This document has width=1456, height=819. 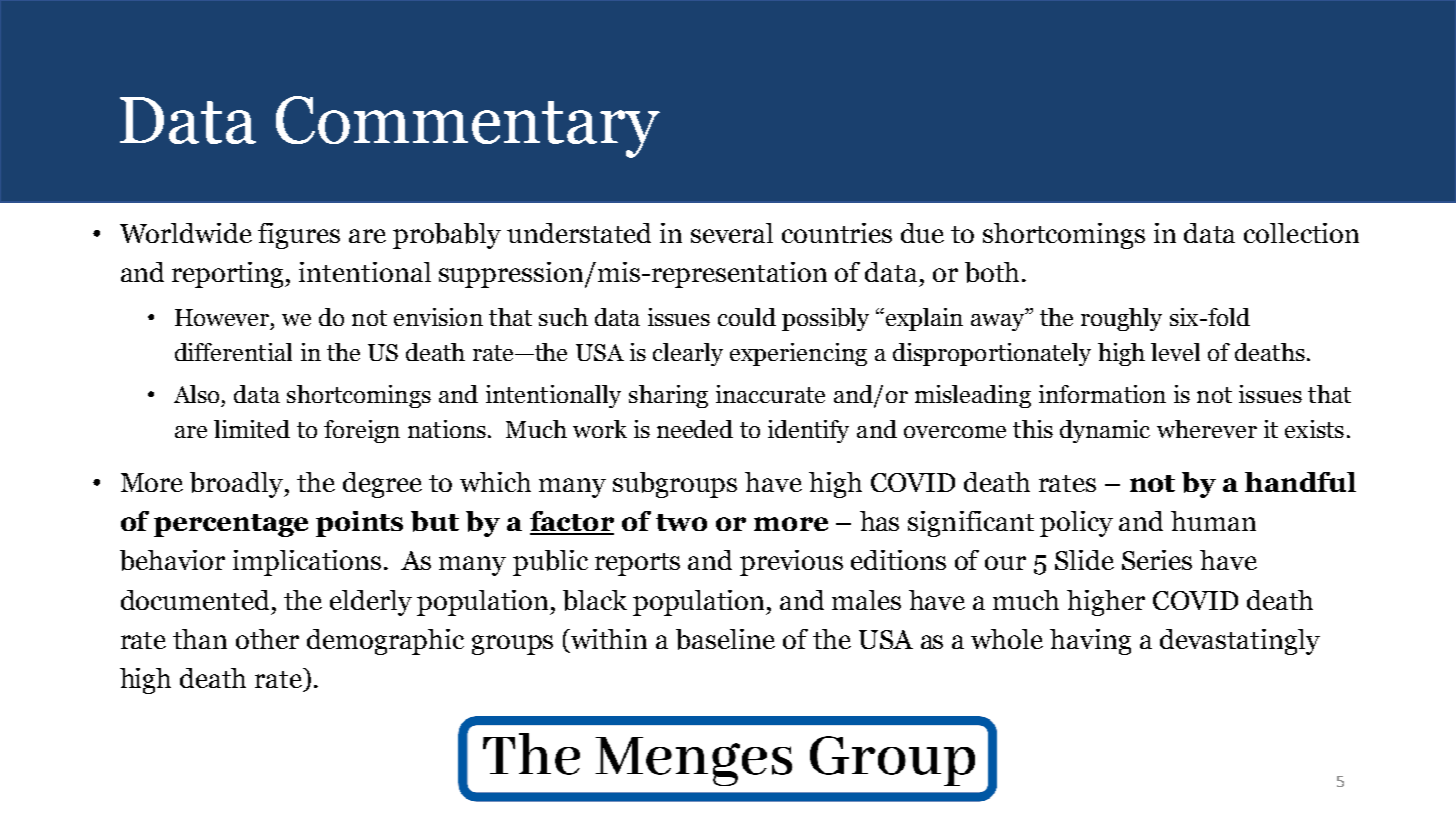 What do you see at coordinates (238, 485) in the document?
I see `broadly` at bounding box center [238, 485].
